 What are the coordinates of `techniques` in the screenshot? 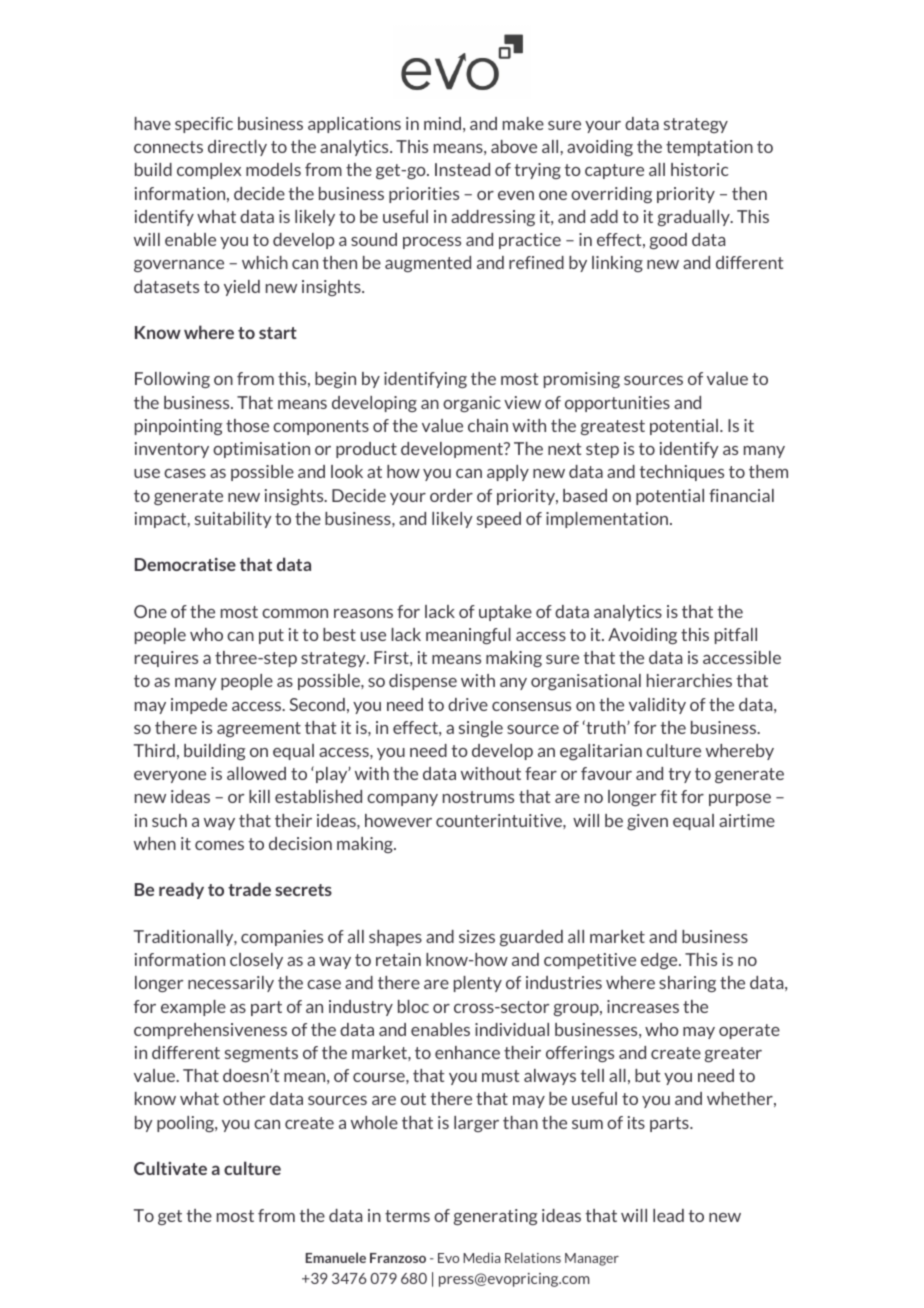 It's located at (681, 473).
